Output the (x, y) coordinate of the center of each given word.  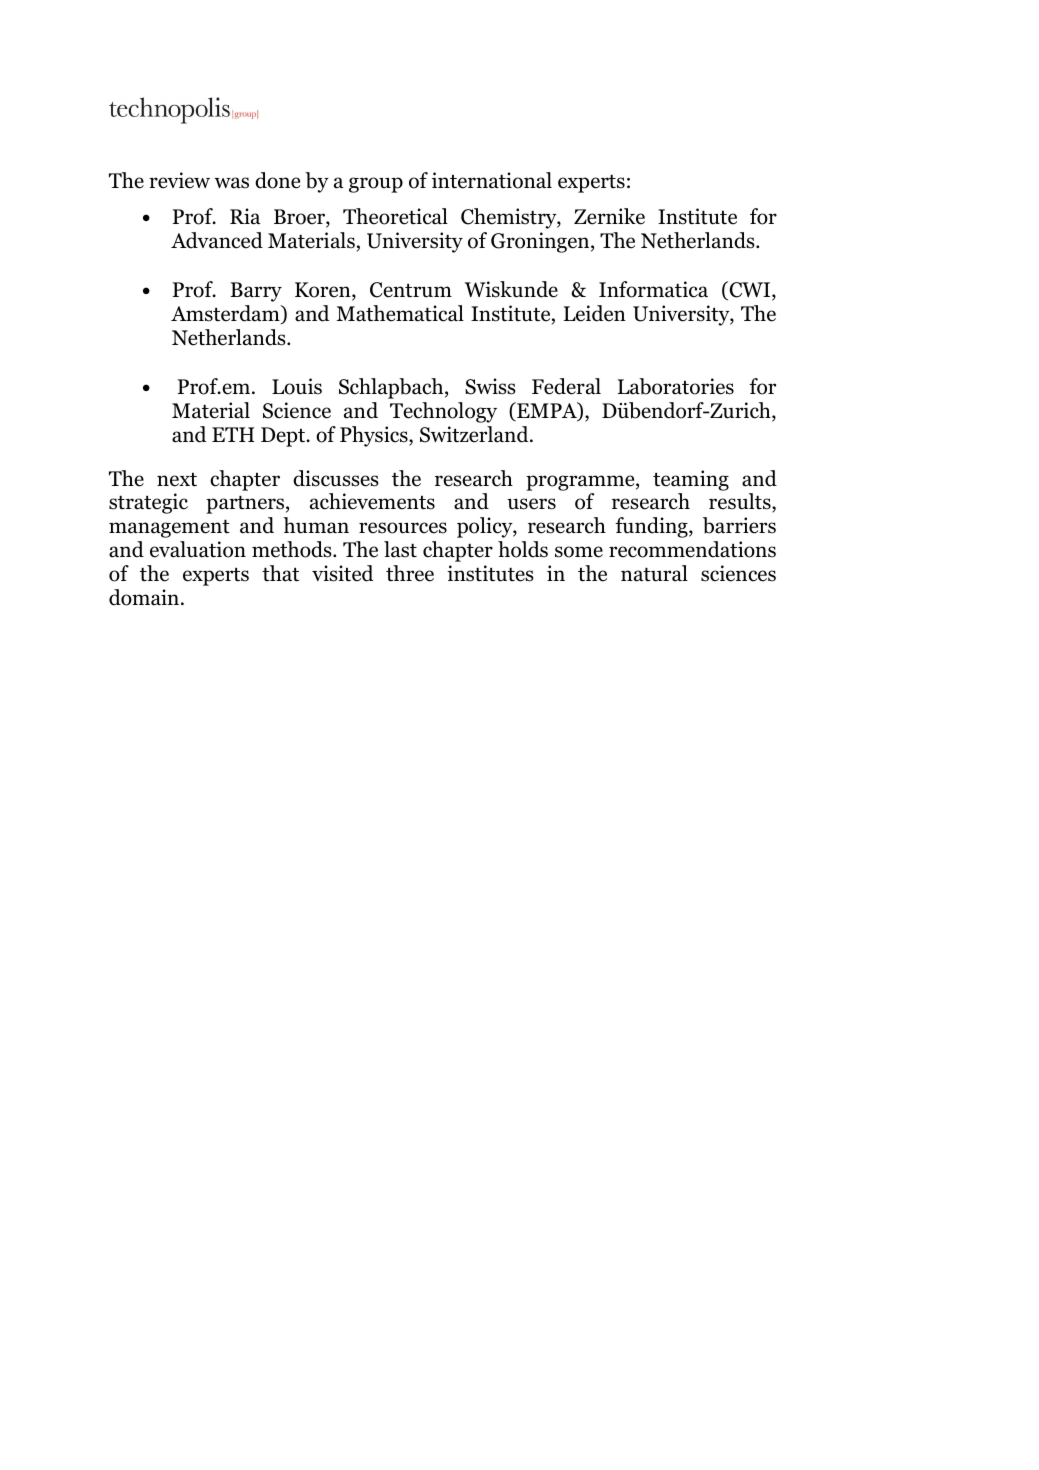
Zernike (609, 216)
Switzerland (475, 434)
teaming (691, 480)
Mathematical (400, 313)
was (232, 183)
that (280, 573)
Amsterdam (226, 314)
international (492, 180)
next (177, 480)
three (410, 573)
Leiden (595, 313)
